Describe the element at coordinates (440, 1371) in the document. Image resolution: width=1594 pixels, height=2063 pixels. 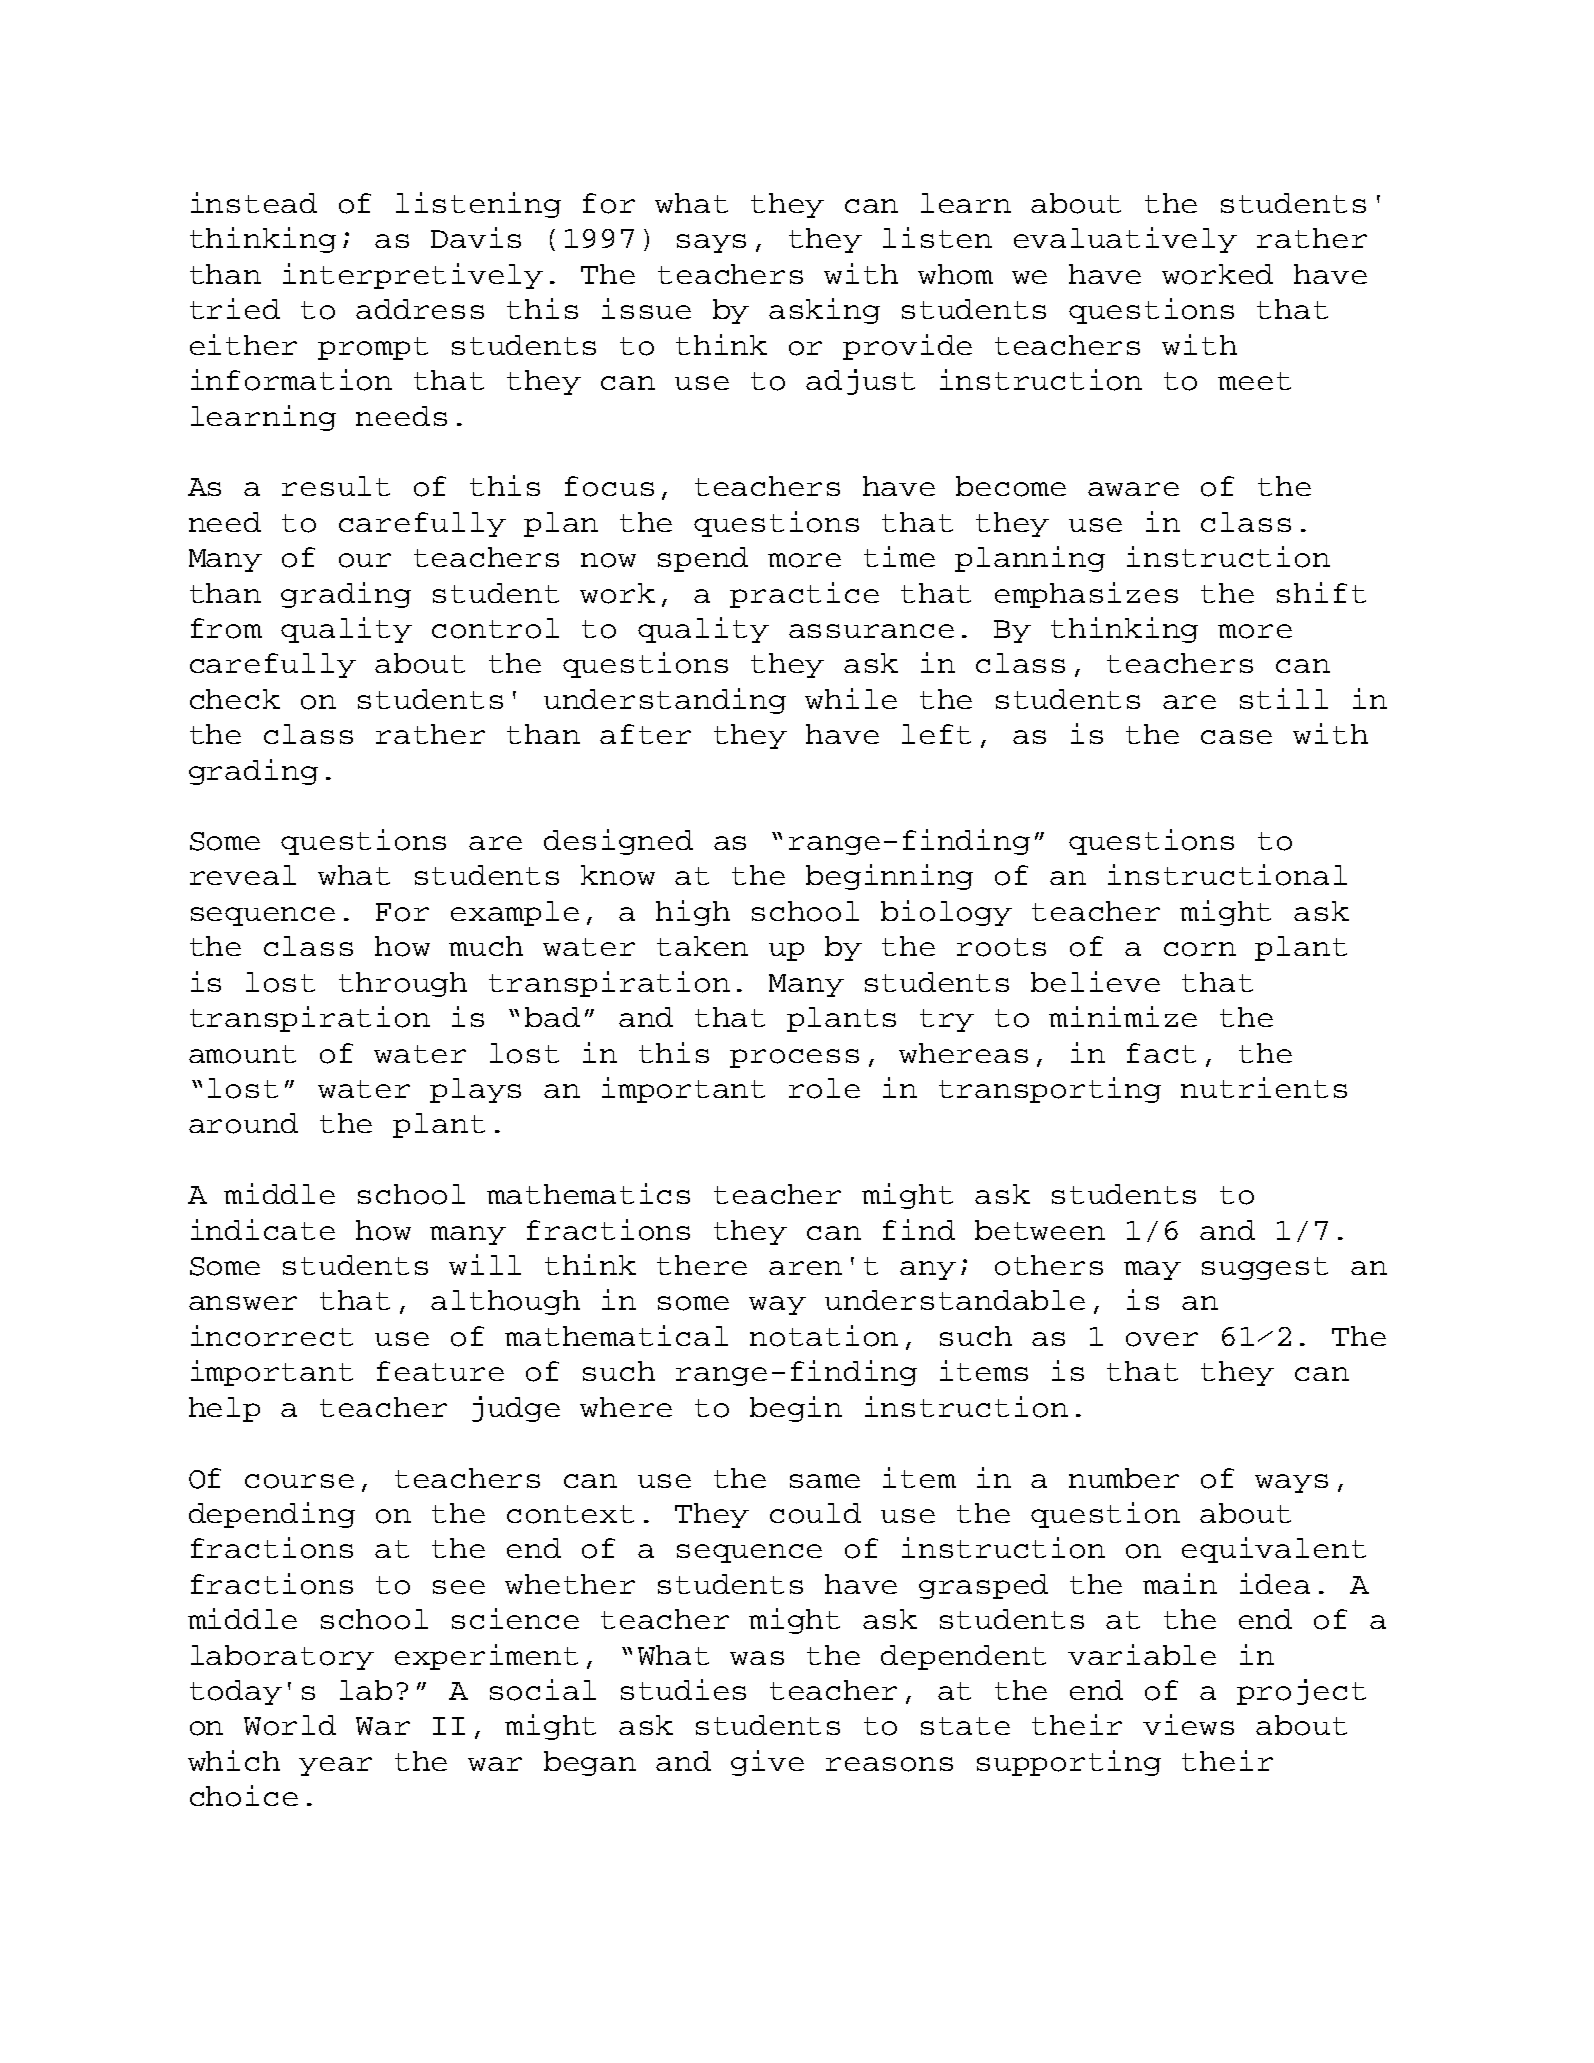
I see `feature` at that location.
